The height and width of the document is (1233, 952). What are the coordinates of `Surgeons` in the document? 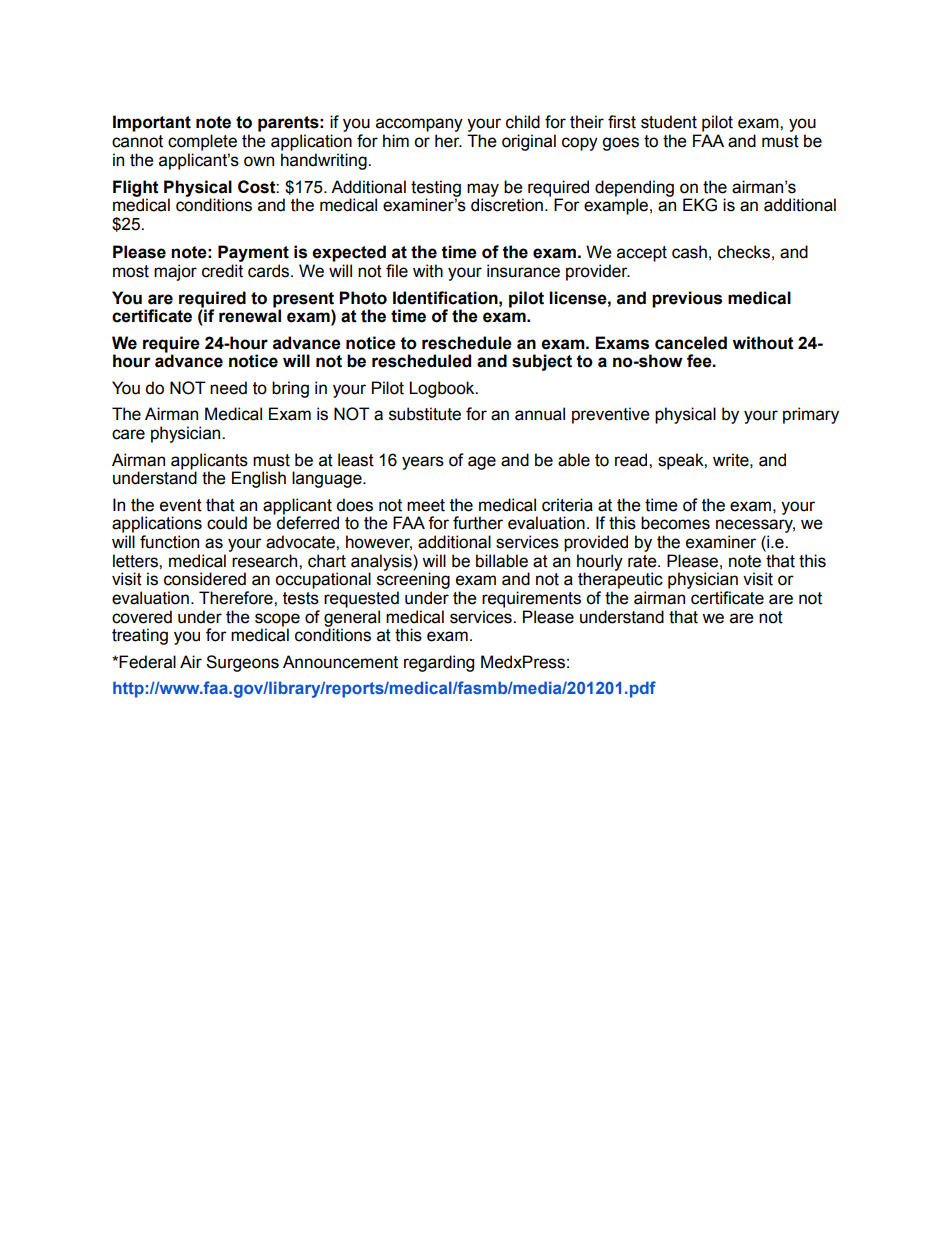 It's located at (242, 663).
